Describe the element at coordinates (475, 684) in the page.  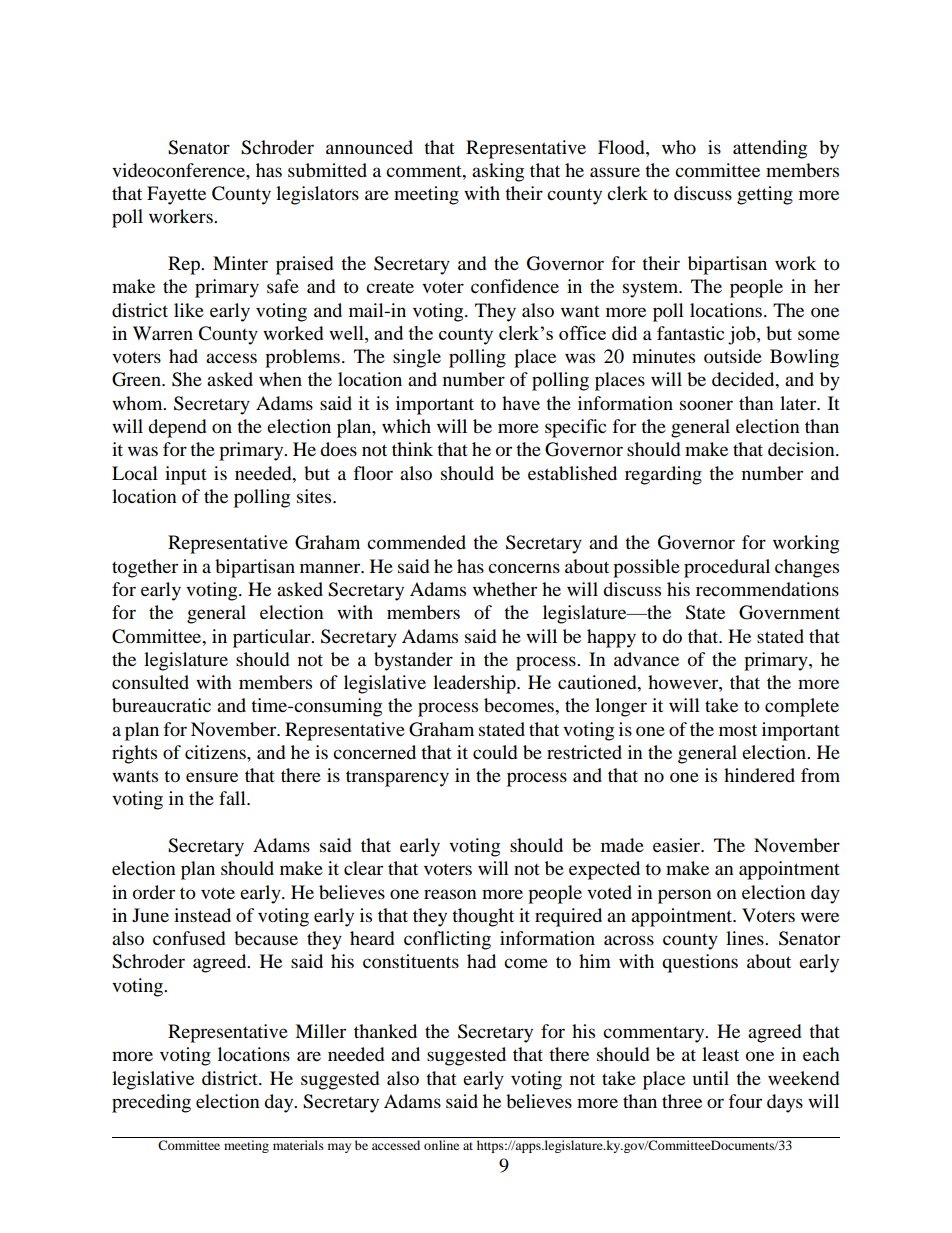
I see `leadership` at that location.
